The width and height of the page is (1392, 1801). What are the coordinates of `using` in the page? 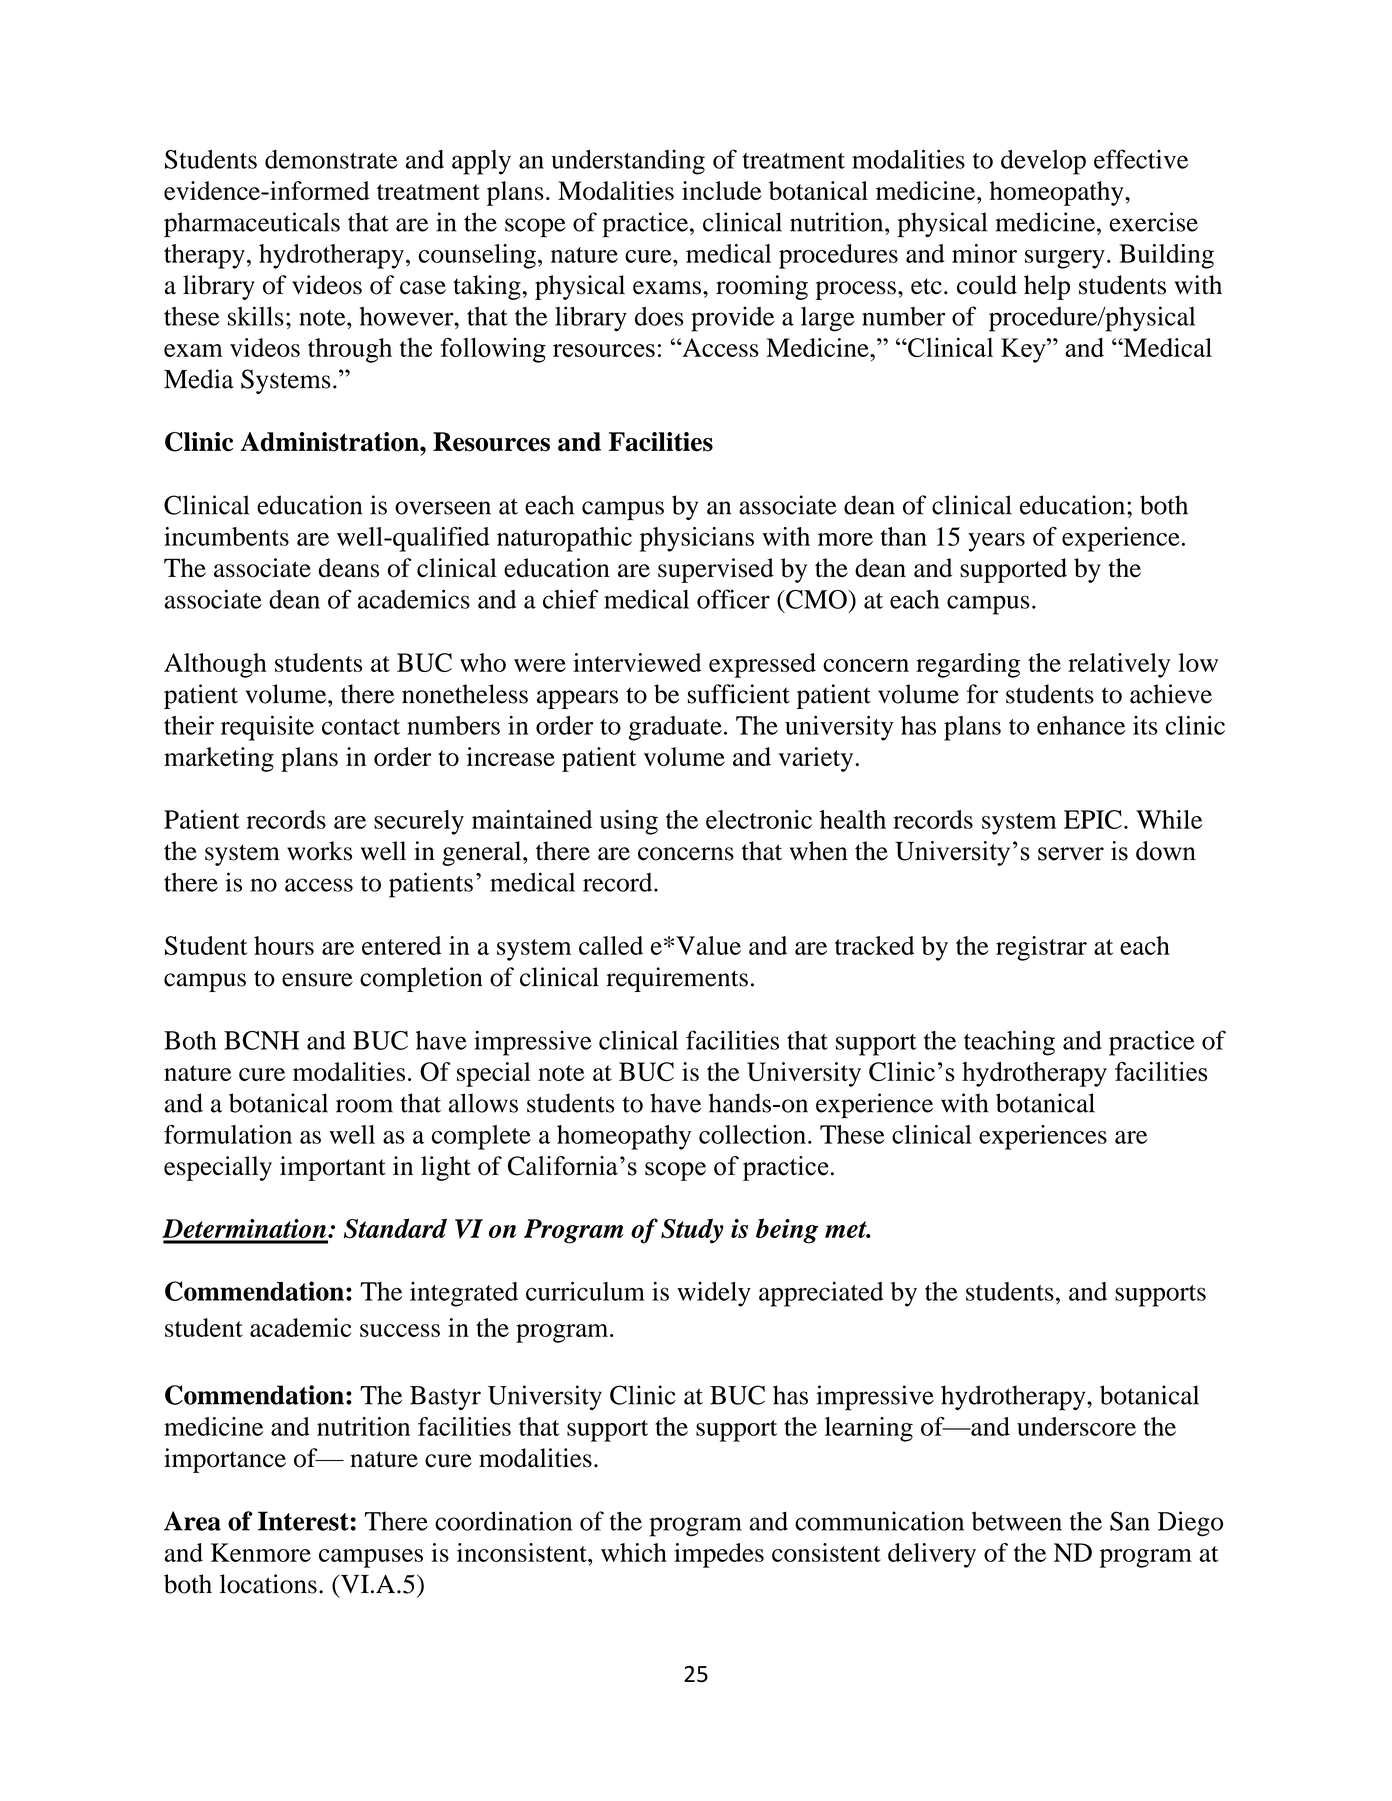 It's located at (629, 822).
